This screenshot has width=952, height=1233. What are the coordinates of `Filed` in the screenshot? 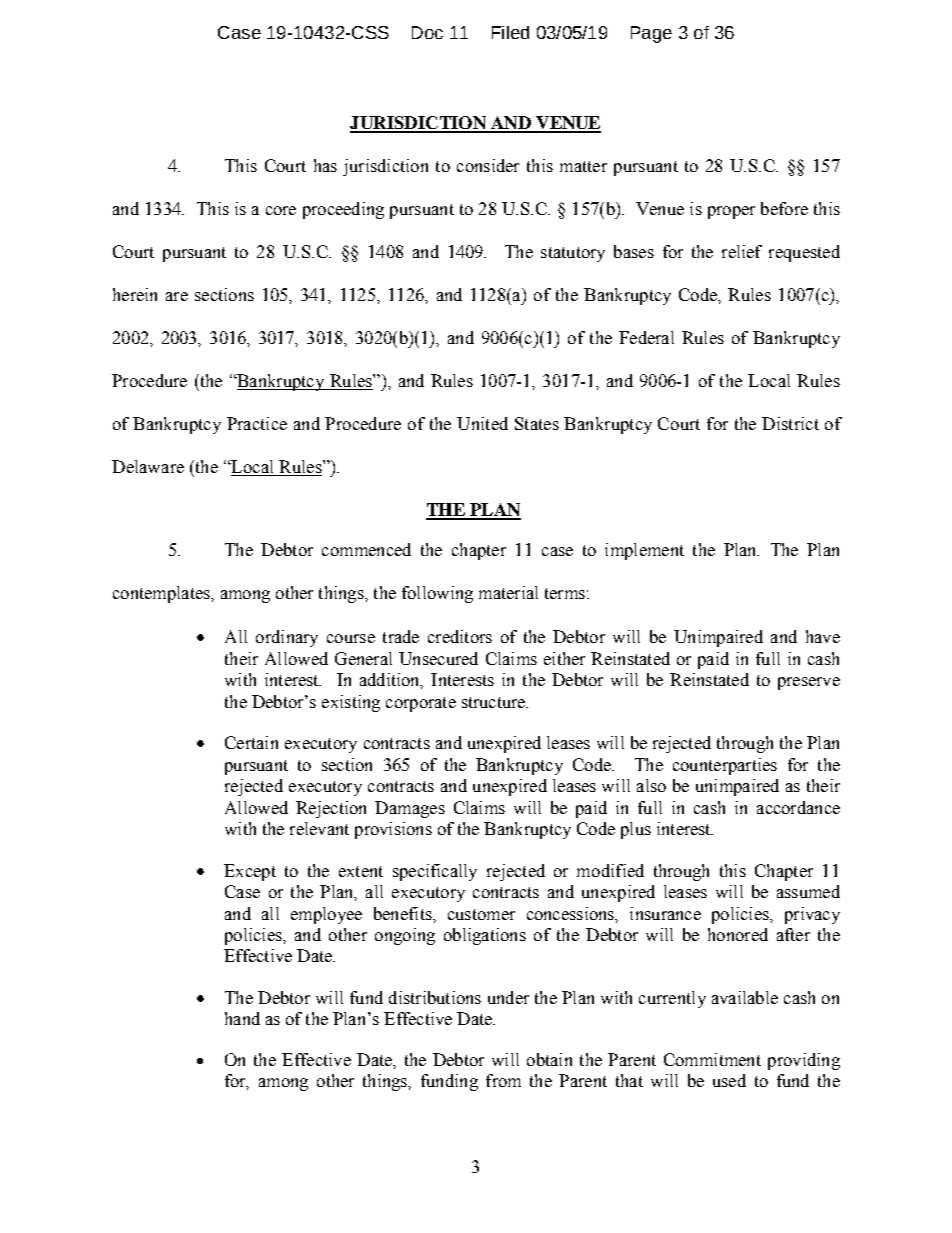 It's located at (510, 32).
